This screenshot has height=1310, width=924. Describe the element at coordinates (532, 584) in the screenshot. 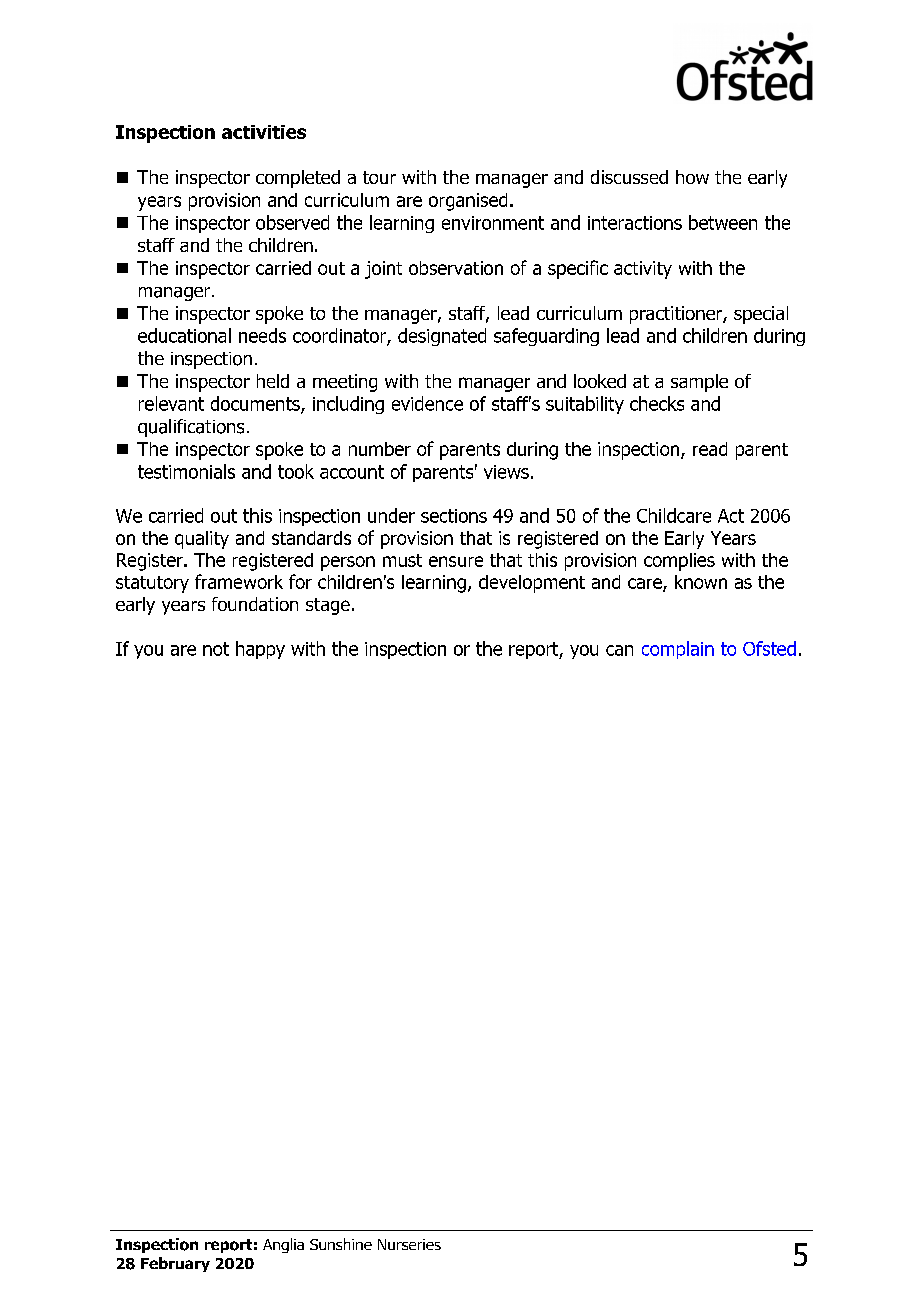

I see `development` at that location.
